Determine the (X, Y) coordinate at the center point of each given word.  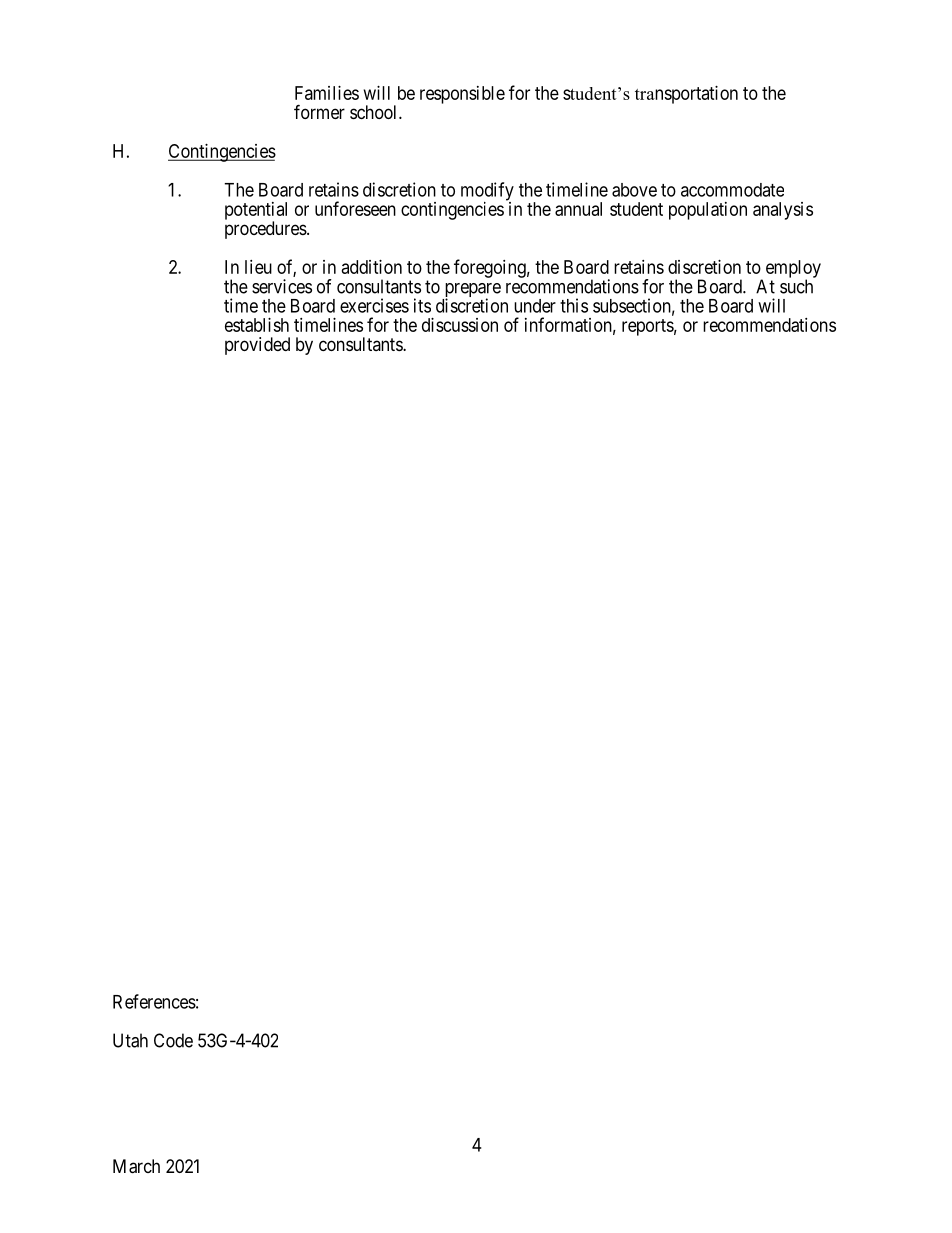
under (535, 306)
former (319, 111)
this (574, 305)
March (136, 1166)
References (154, 1001)
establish (257, 325)
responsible (462, 95)
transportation (686, 95)
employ (793, 270)
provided (257, 346)
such (796, 286)
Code (173, 1040)
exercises (374, 305)
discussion (460, 325)
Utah (130, 1040)
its (422, 305)
